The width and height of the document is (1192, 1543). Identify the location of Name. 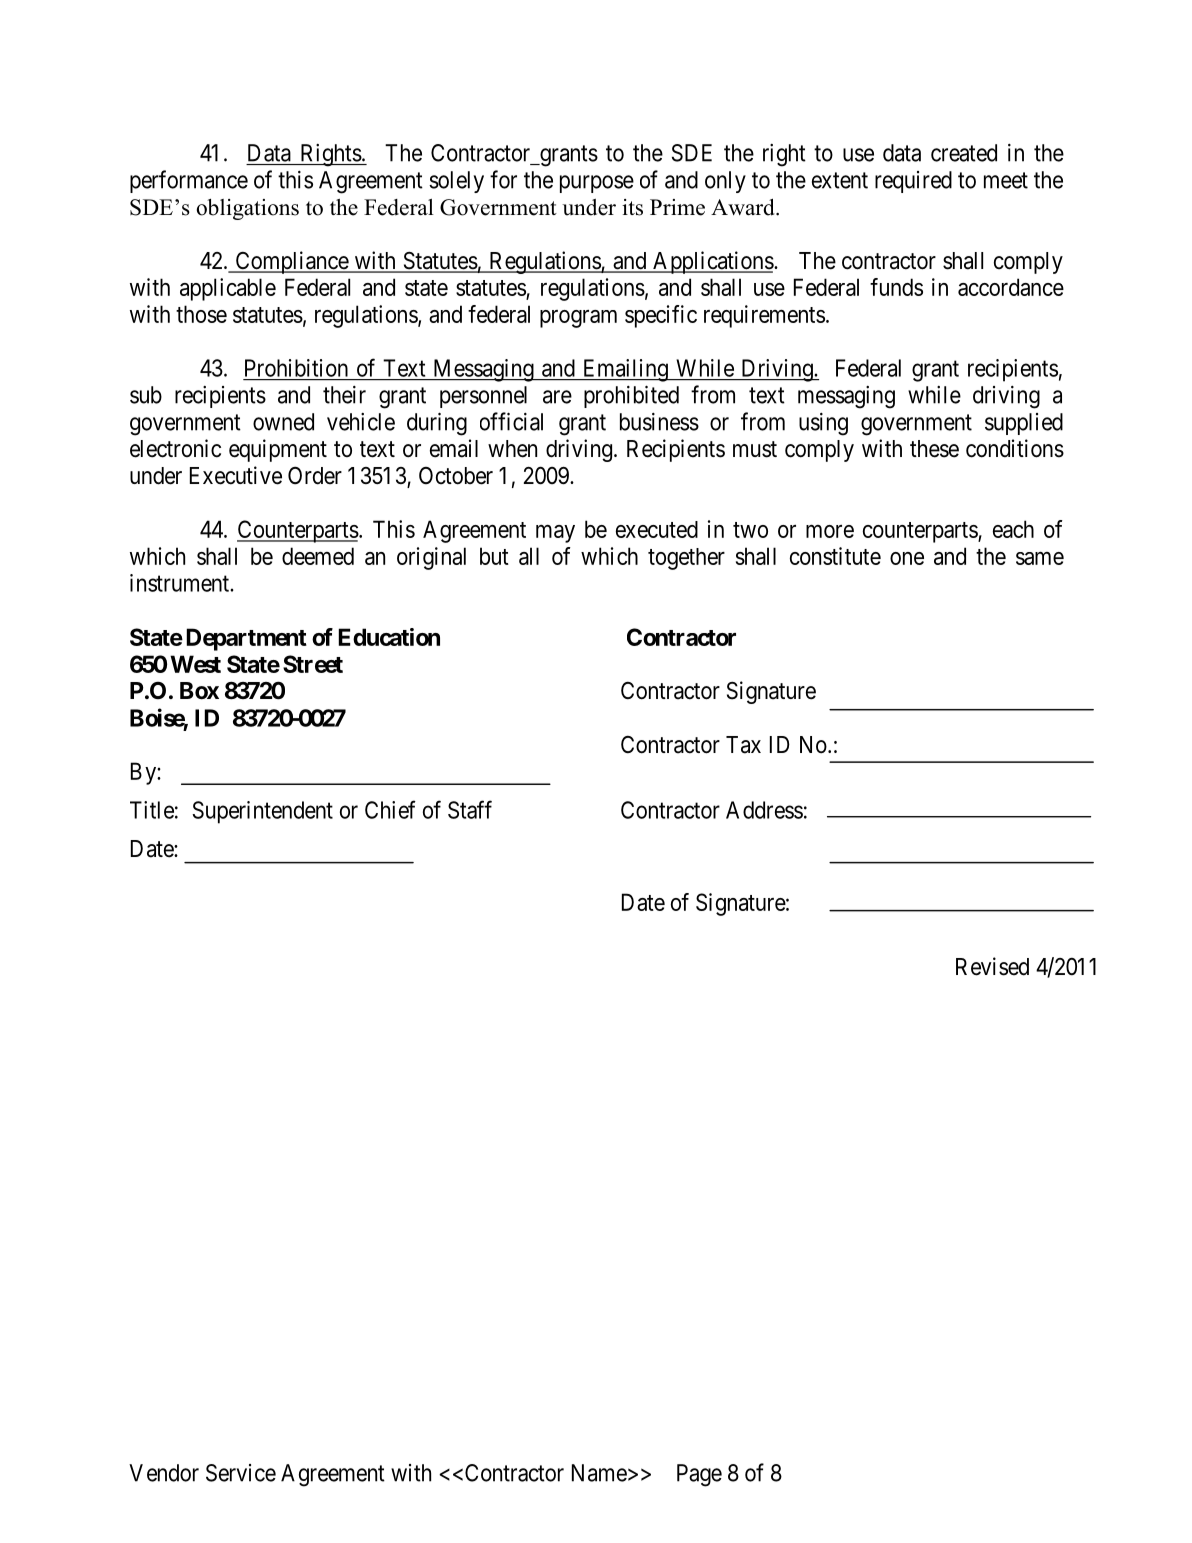
(599, 1473).
